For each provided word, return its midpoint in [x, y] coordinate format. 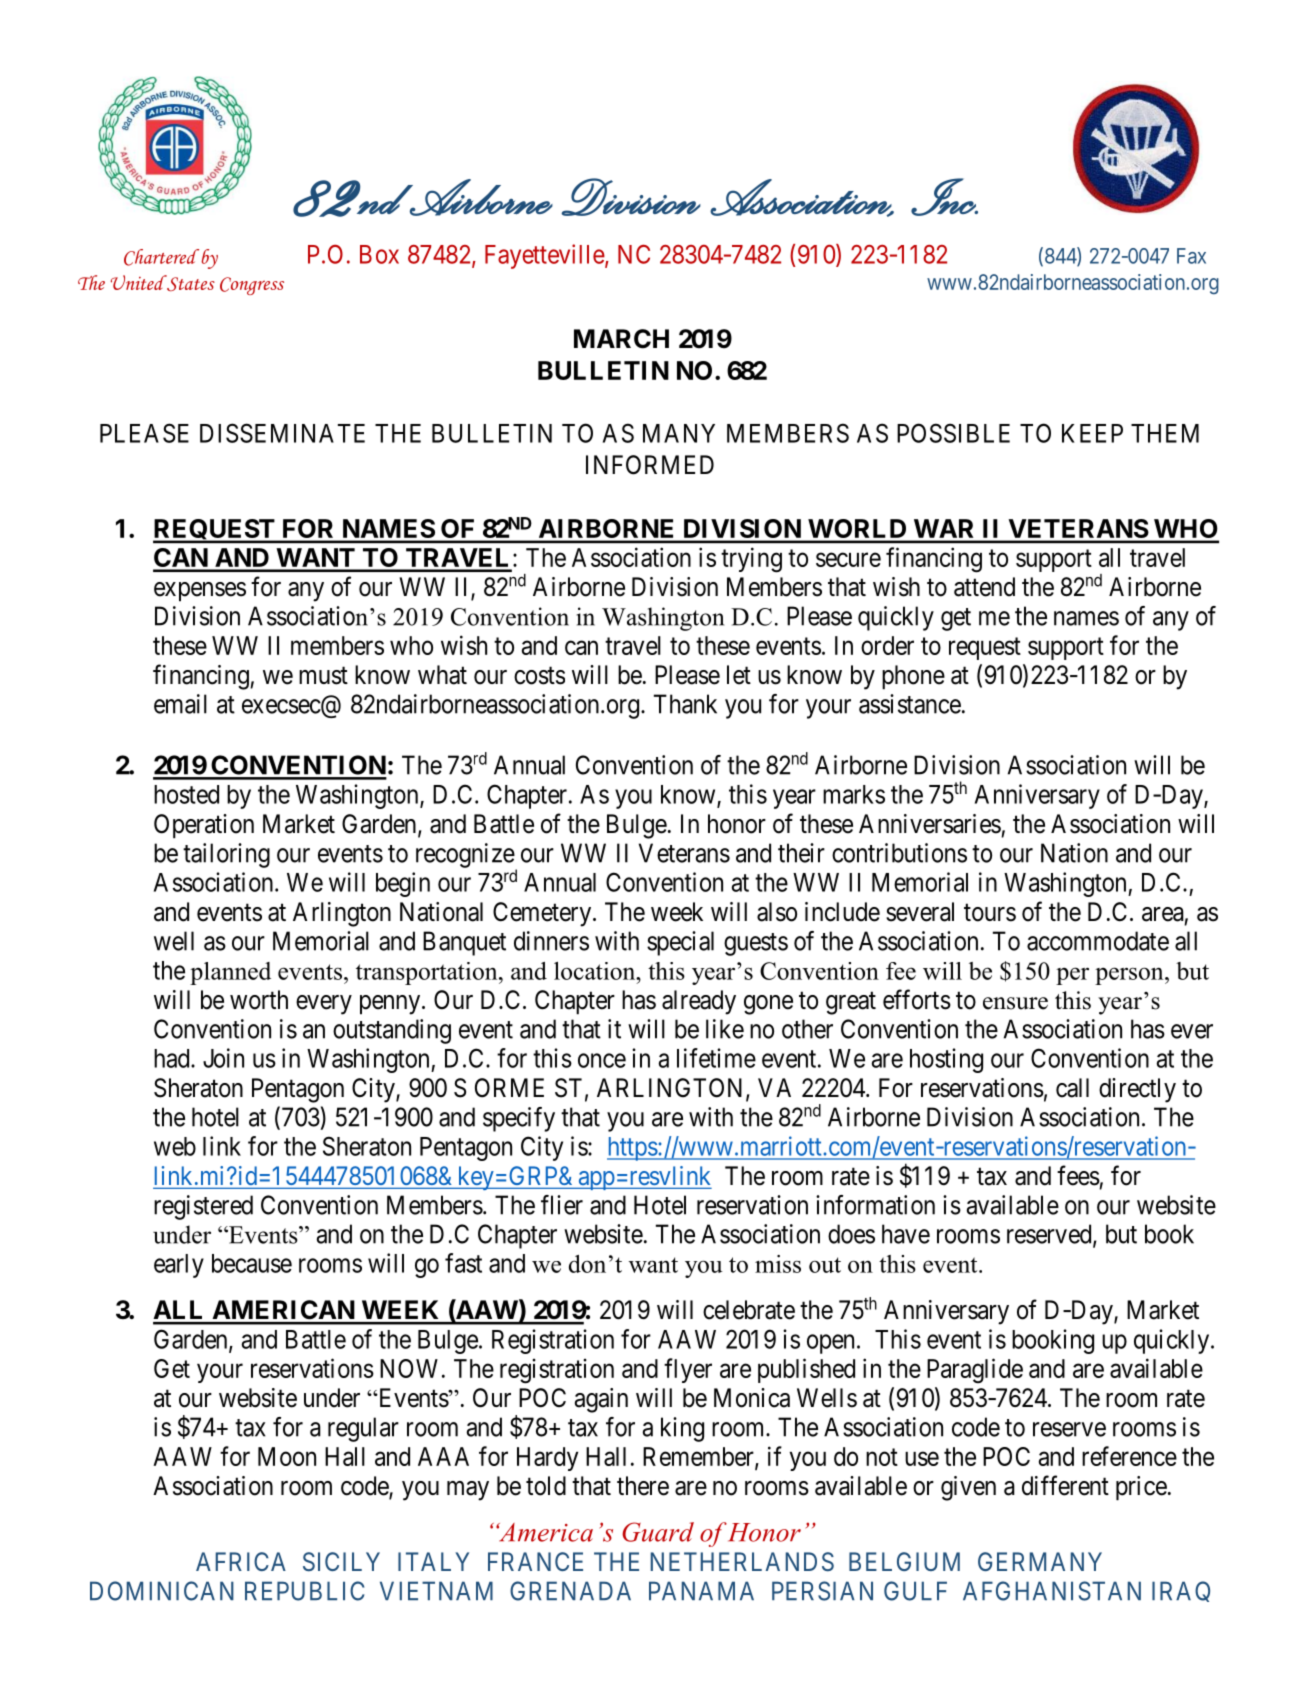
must [323, 676]
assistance [910, 704]
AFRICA [241, 1561]
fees [1078, 1175]
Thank [685, 704]
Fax [1191, 256]
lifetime [716, 1058]
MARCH [621, 339]
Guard [658, 1532]
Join [223, 1058]
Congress [252, 286]
